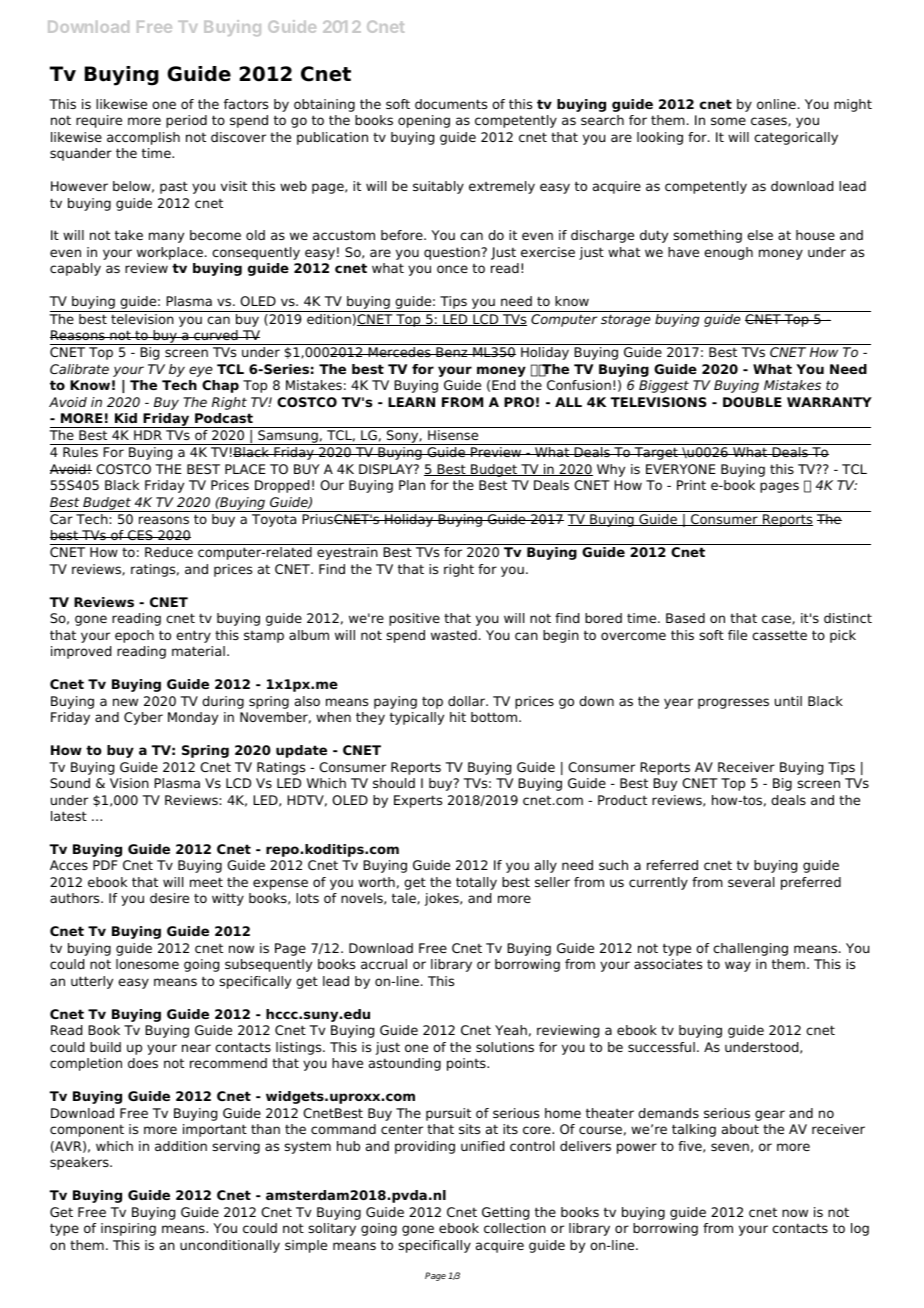 The image size is (924, 1308). What do you see at coordinates (468, 701) in the screenshot?
I see `dollar` at bounding box center [468, 701].
